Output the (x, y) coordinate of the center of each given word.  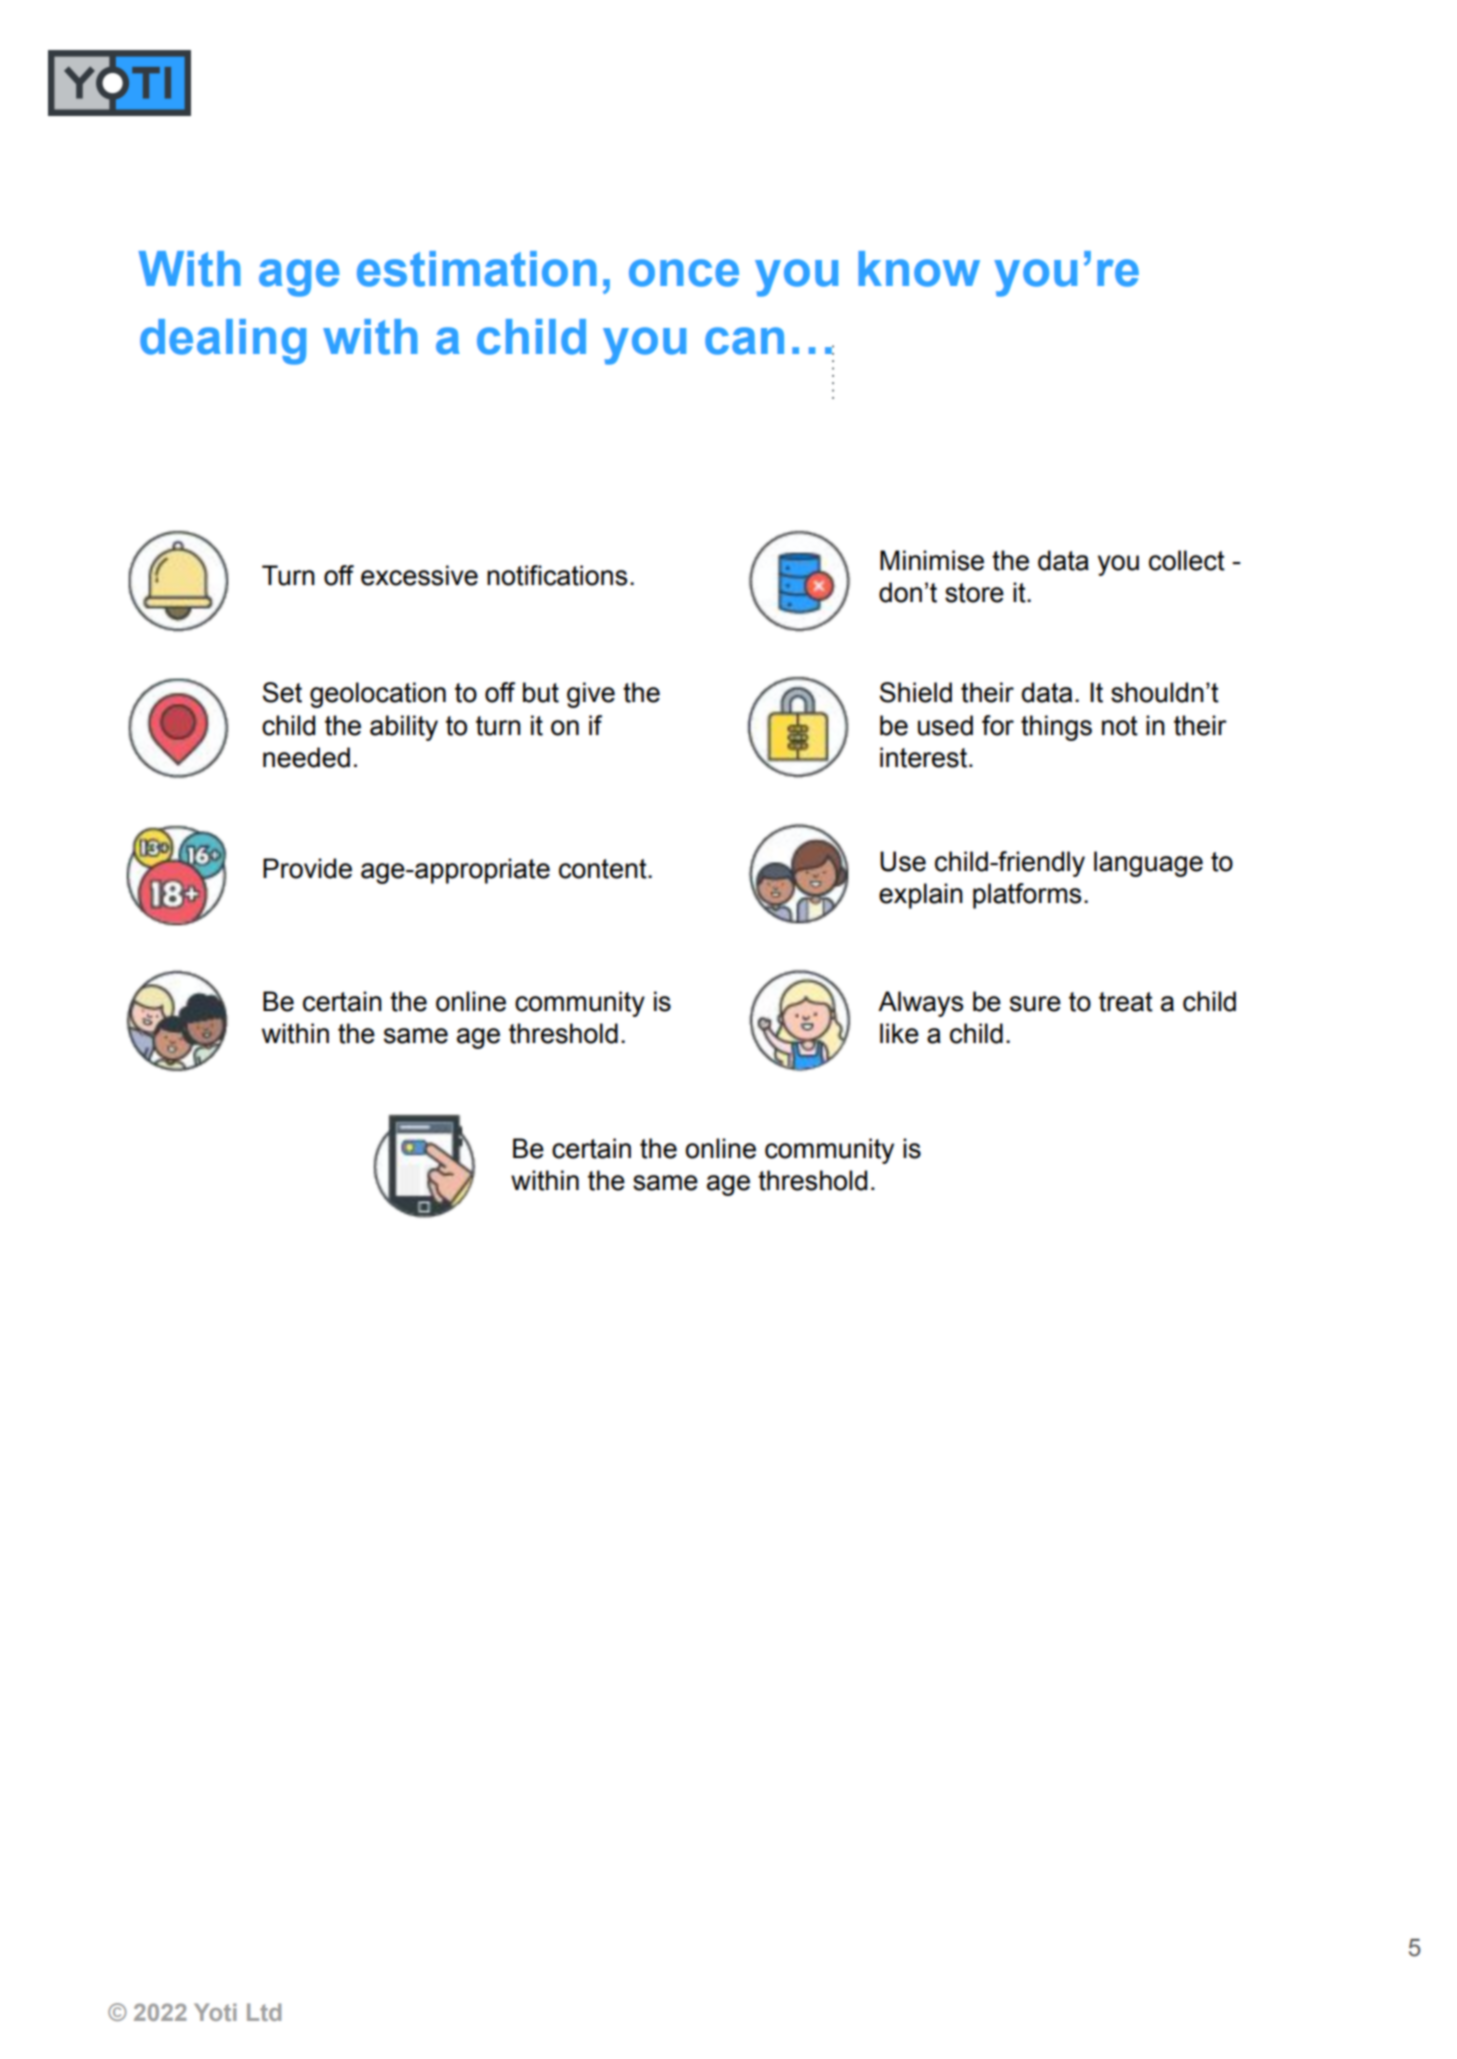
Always (920, 1004)
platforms (1027, 896)
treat (1126, 1002)
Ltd (264, 2012)
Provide (307, 868)
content (604, 869)
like (899, 1033)
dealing (223, 342)
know (919, 269)
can (744, 341)
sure (1035, 1004)
